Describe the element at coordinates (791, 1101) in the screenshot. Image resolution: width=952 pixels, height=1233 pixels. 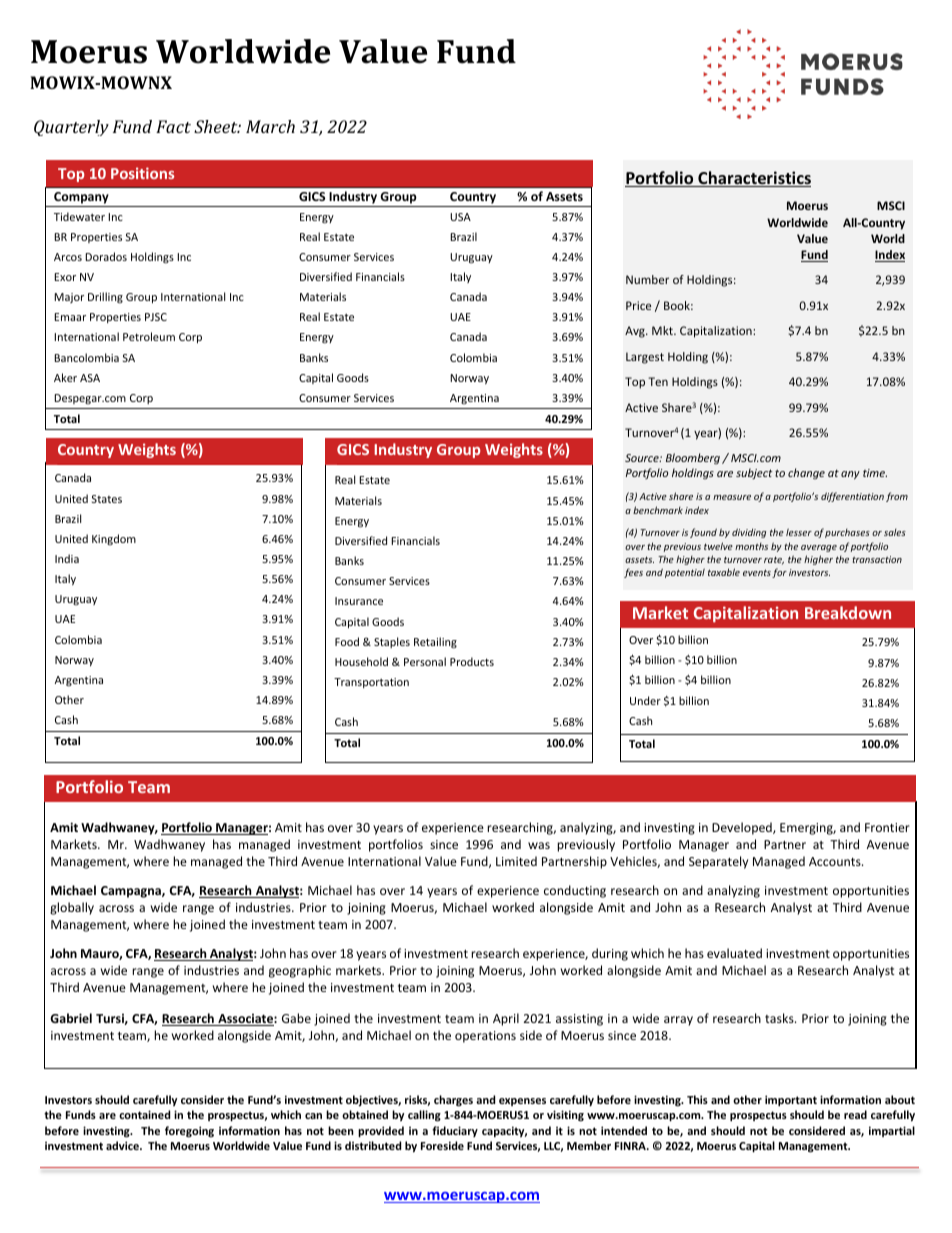
I see `important` at that location.
